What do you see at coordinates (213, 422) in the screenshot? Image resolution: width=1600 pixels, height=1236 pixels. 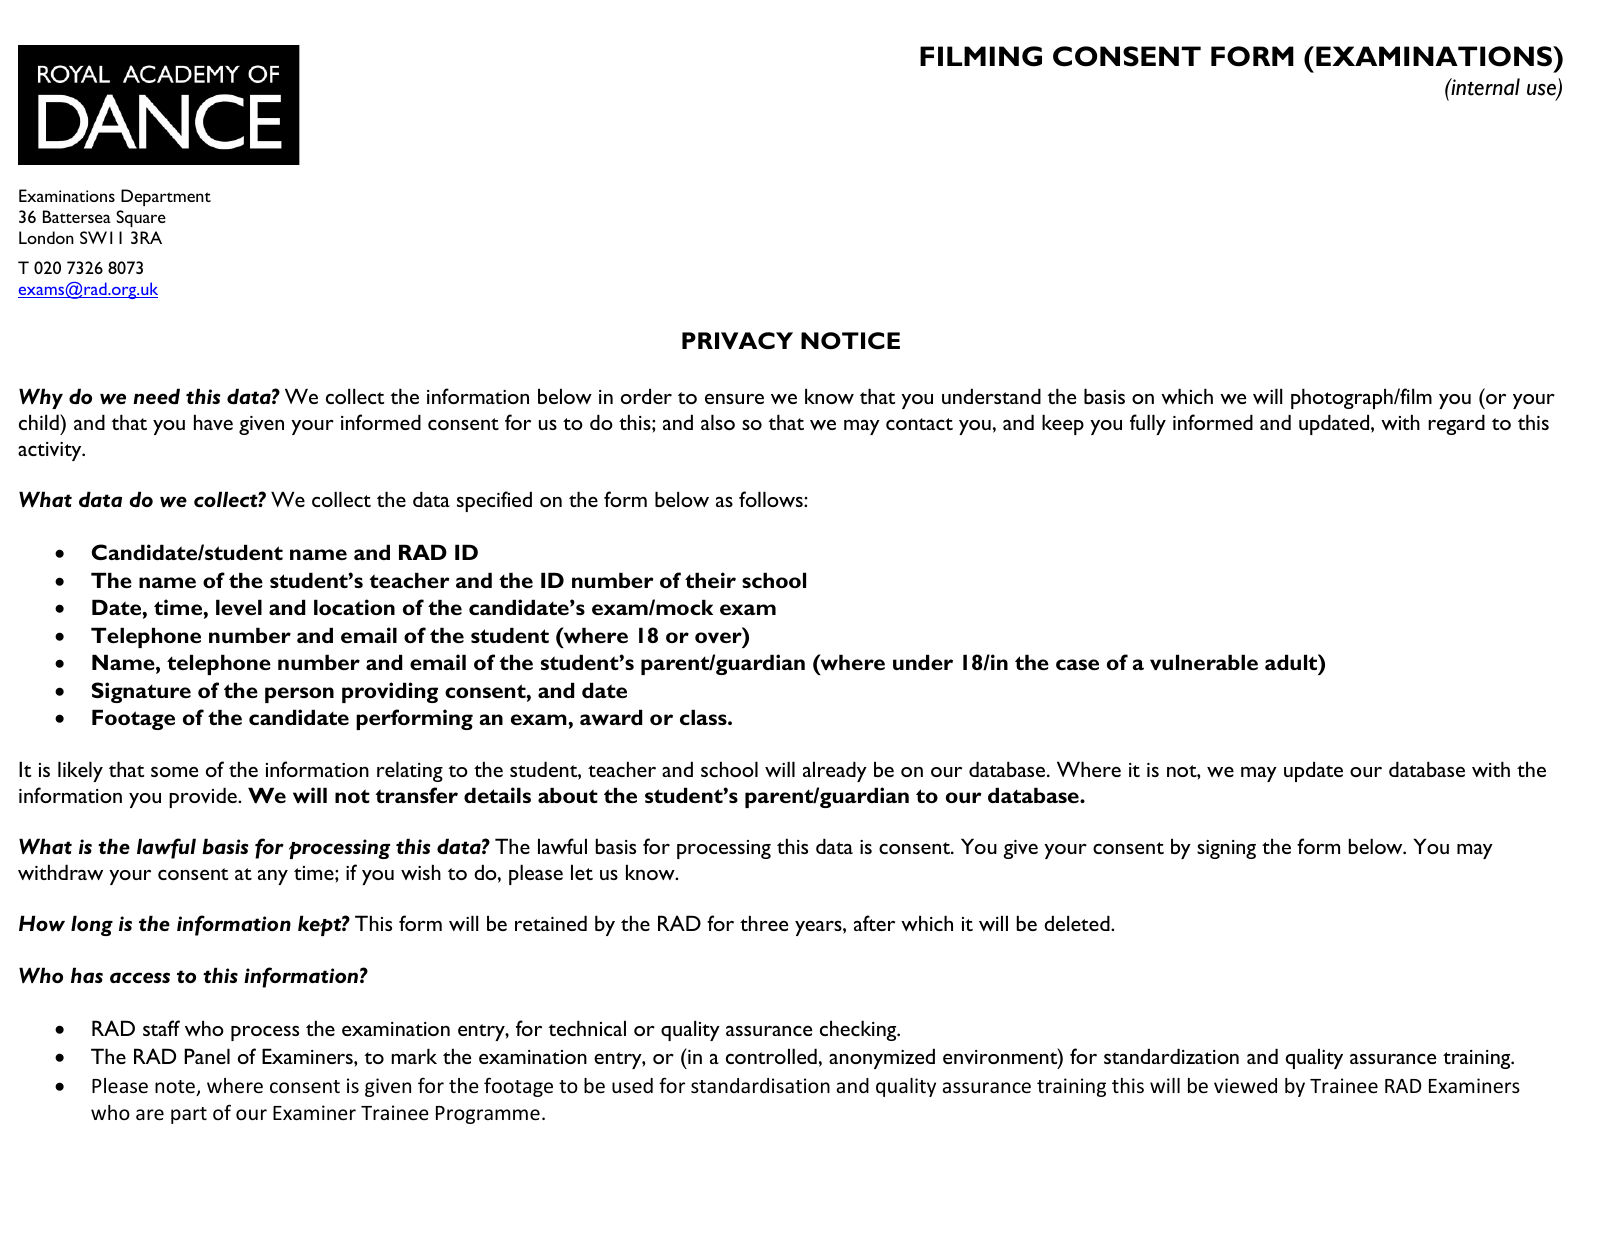 I see `have` at bounding box center [213, 422].
